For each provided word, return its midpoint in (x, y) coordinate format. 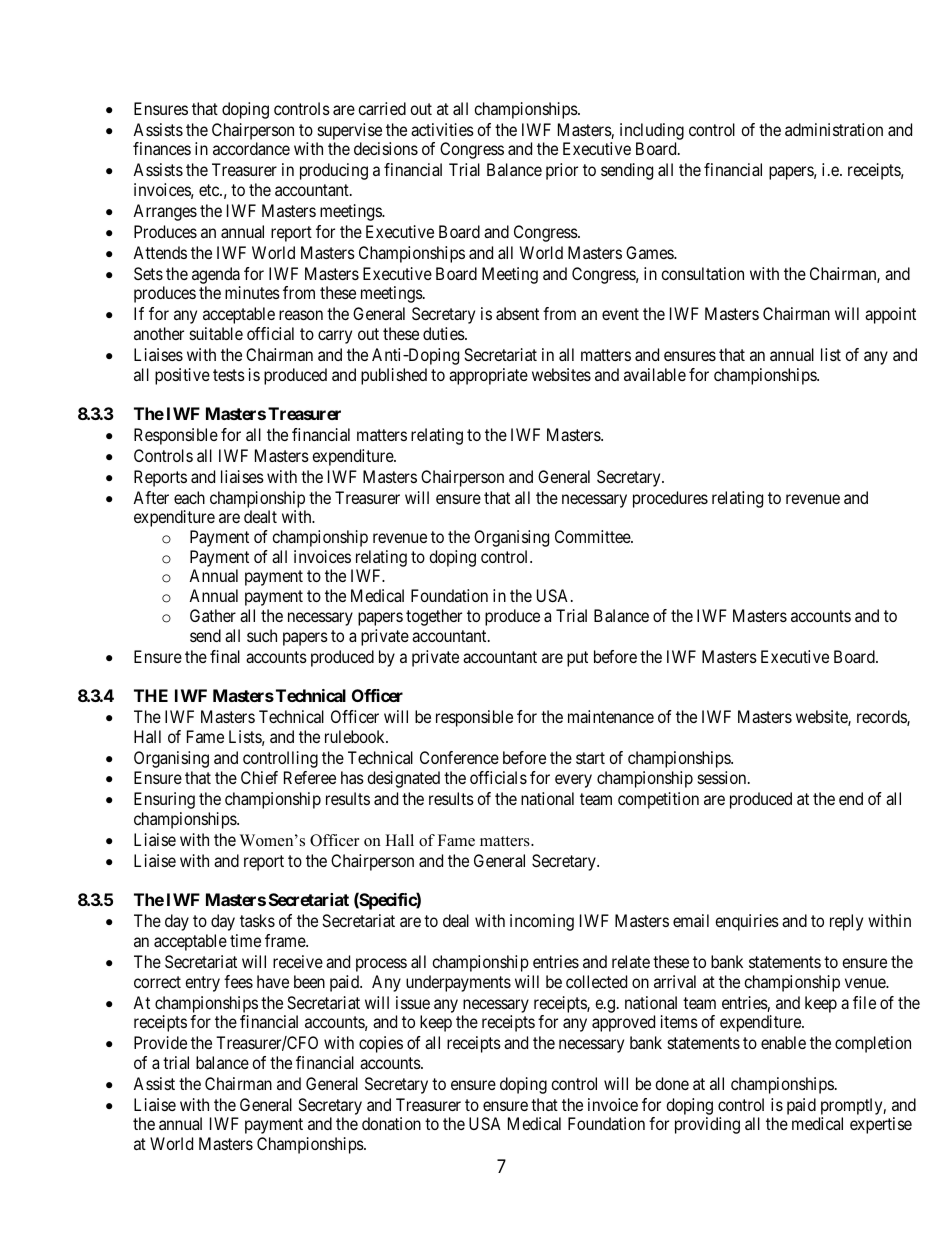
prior (562, 171)
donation (391, 1123)
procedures (670, 499)
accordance (251, 148)
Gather (213, 615)
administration (834, 129)
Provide (160, 1042)
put (577, 659)
